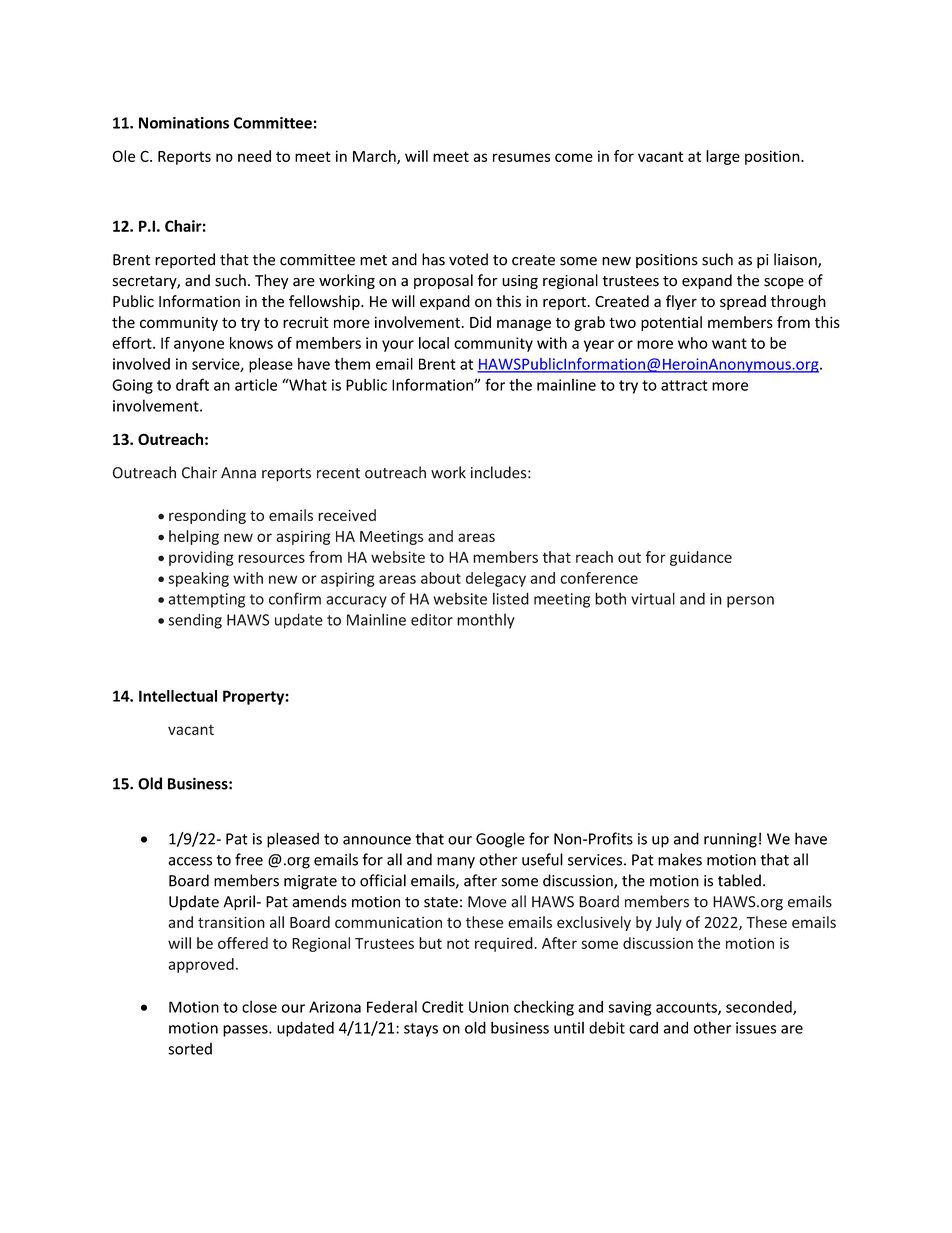 The height and width of the page is (1233, 952). Describe the element at coordinates (190, 1048) in the page. I see `sorted` at that location.
